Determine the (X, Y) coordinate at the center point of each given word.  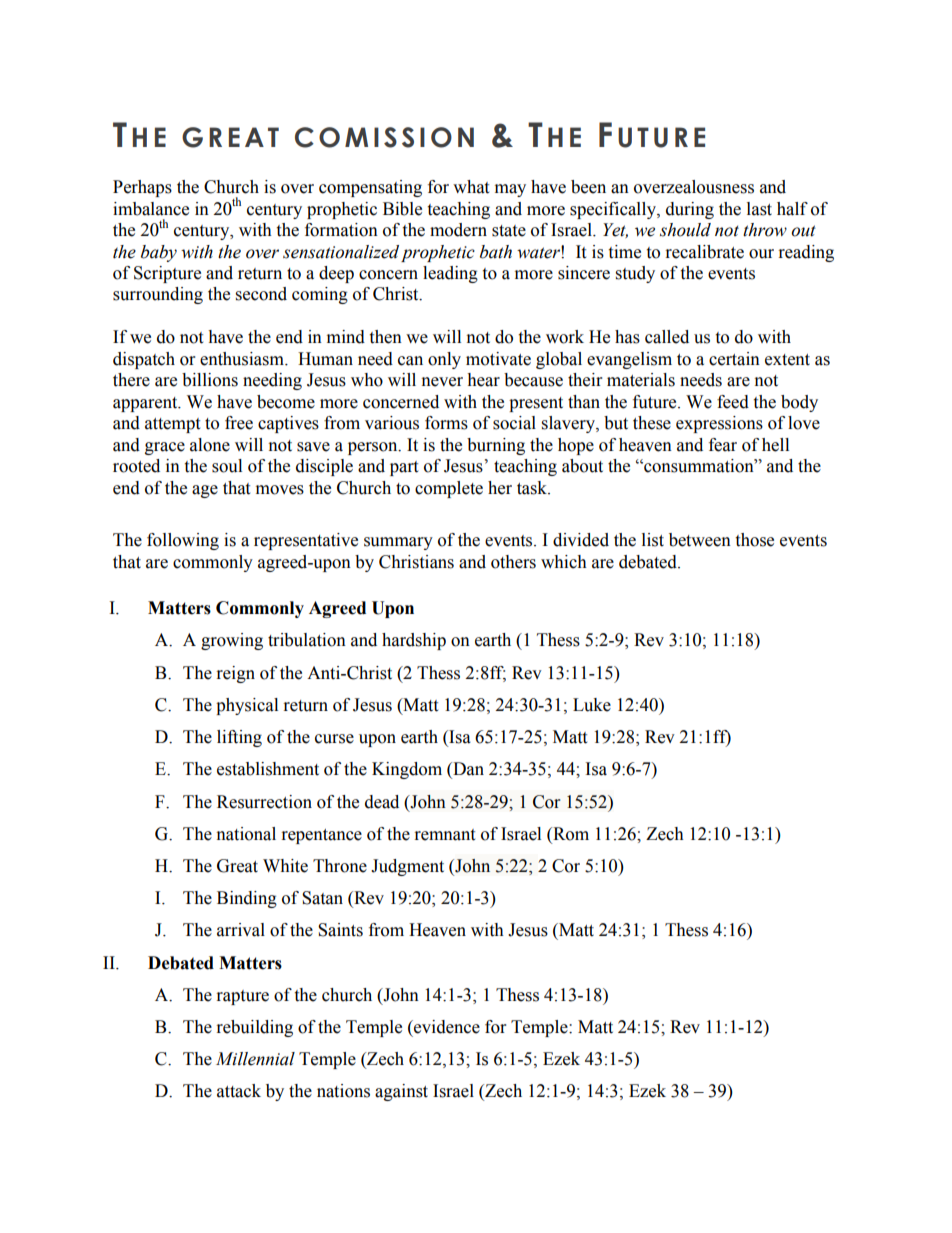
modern (458, 230)
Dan (467, 770)
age (205, 491)
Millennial (255, 1059)
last (759, 209)
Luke (592, 705)
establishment (268, 769)
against (401, 1092)
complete (449, 489)
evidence (446, 1027)
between (700, 540)
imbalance (151, 209)
